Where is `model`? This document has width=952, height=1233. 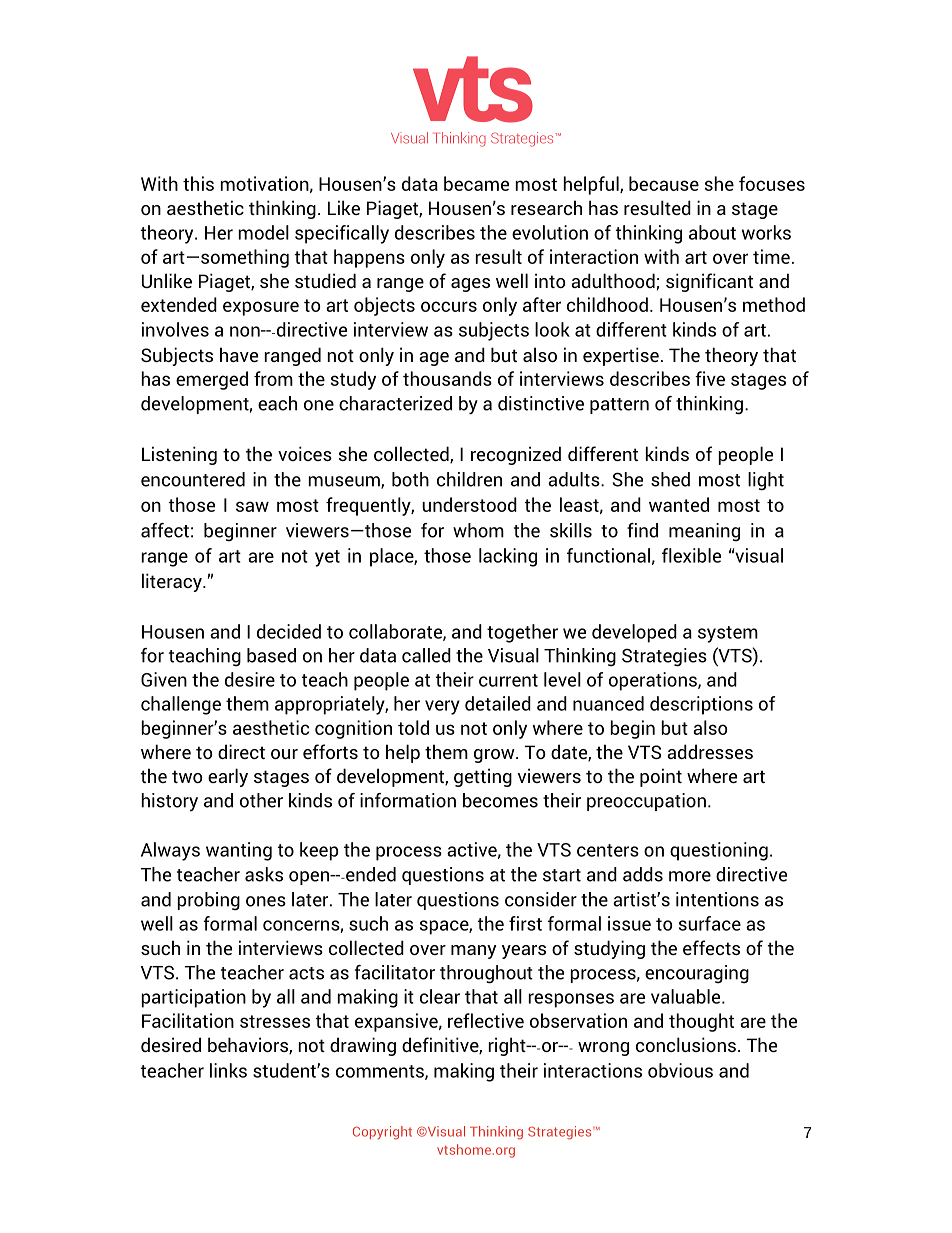 model is located at coordinates (263, 232).
